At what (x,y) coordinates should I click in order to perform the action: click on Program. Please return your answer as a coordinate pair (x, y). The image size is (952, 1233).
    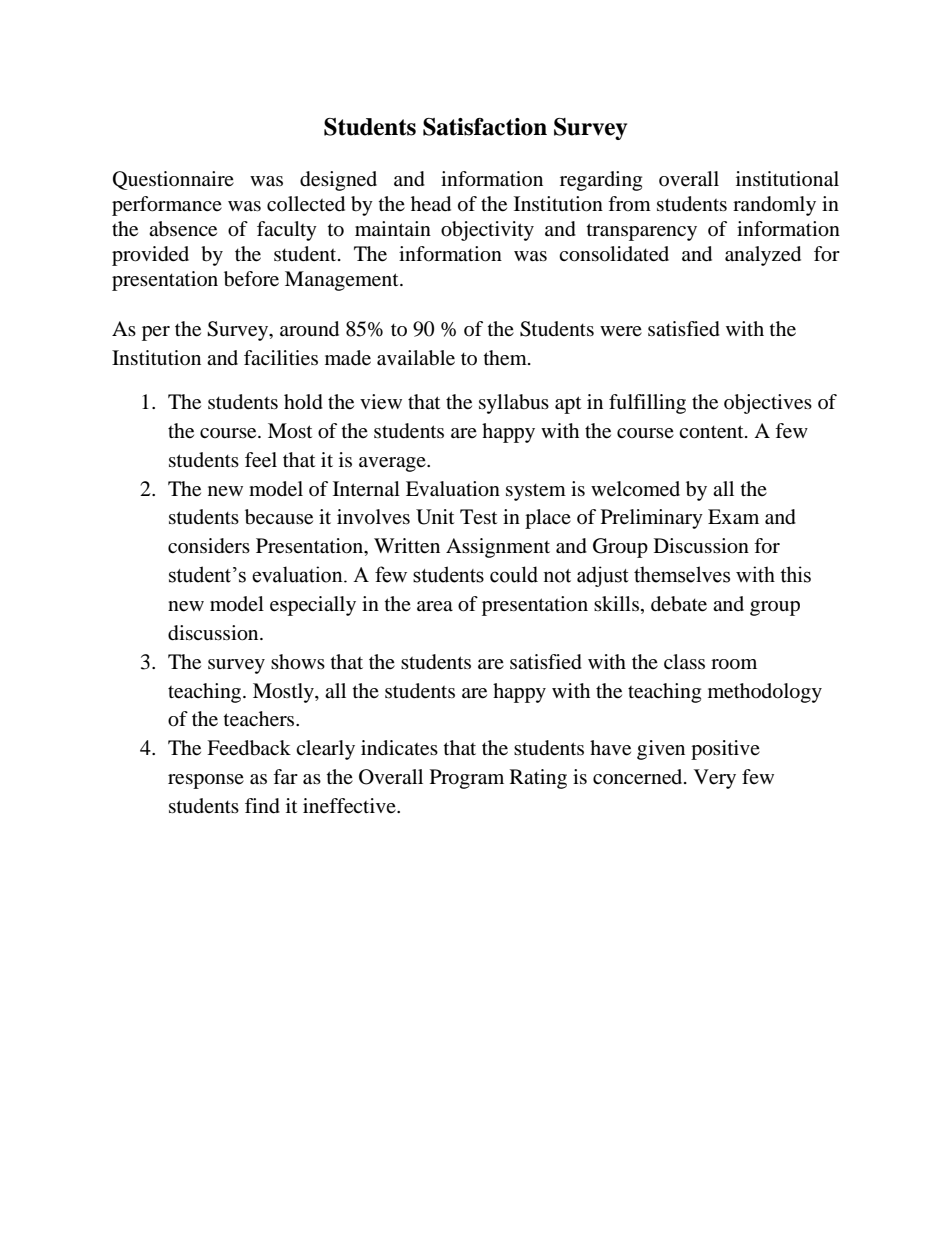
    Looking at the image, I should click on (467, 779).
